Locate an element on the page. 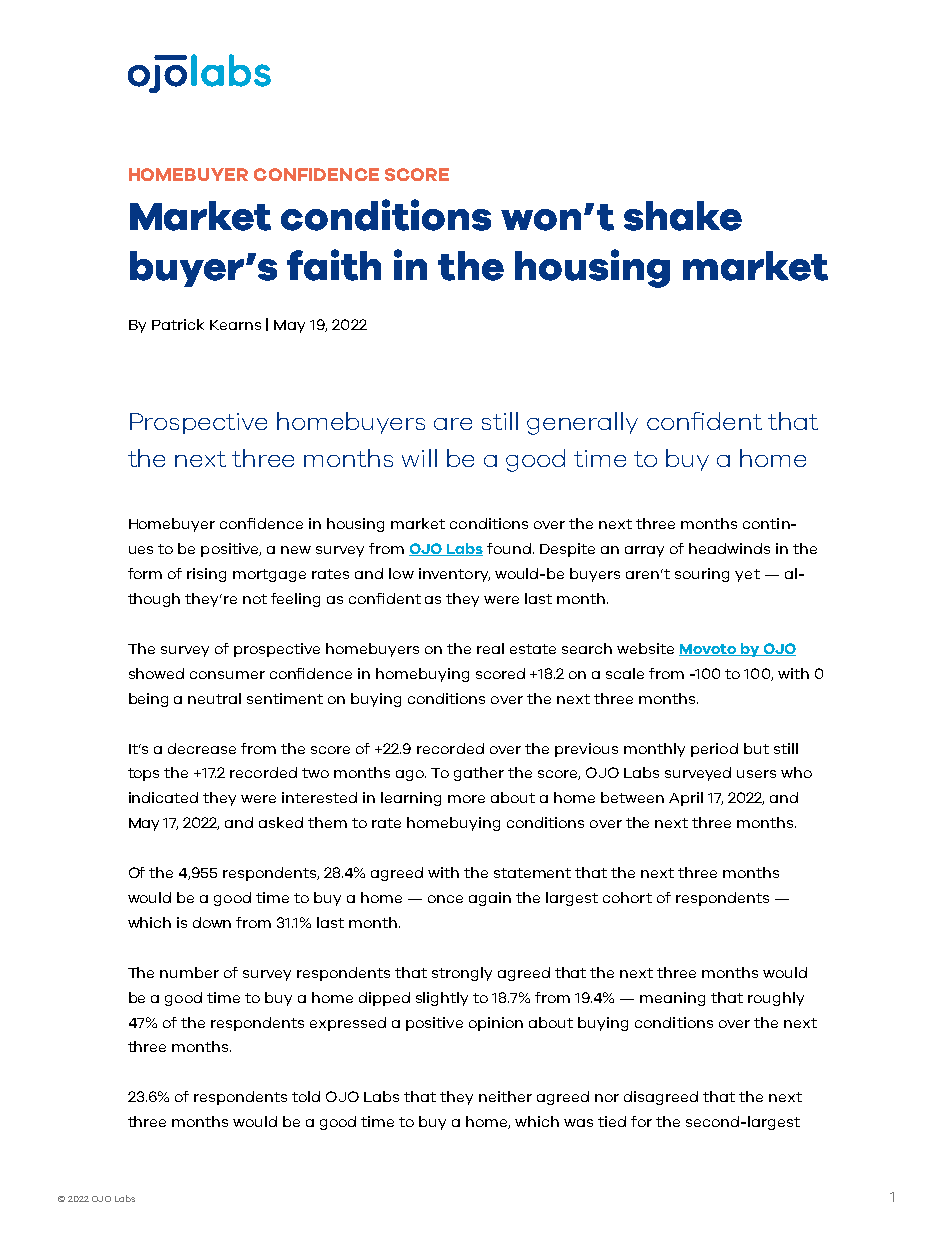  told is located at coordinates (306, 1096).
